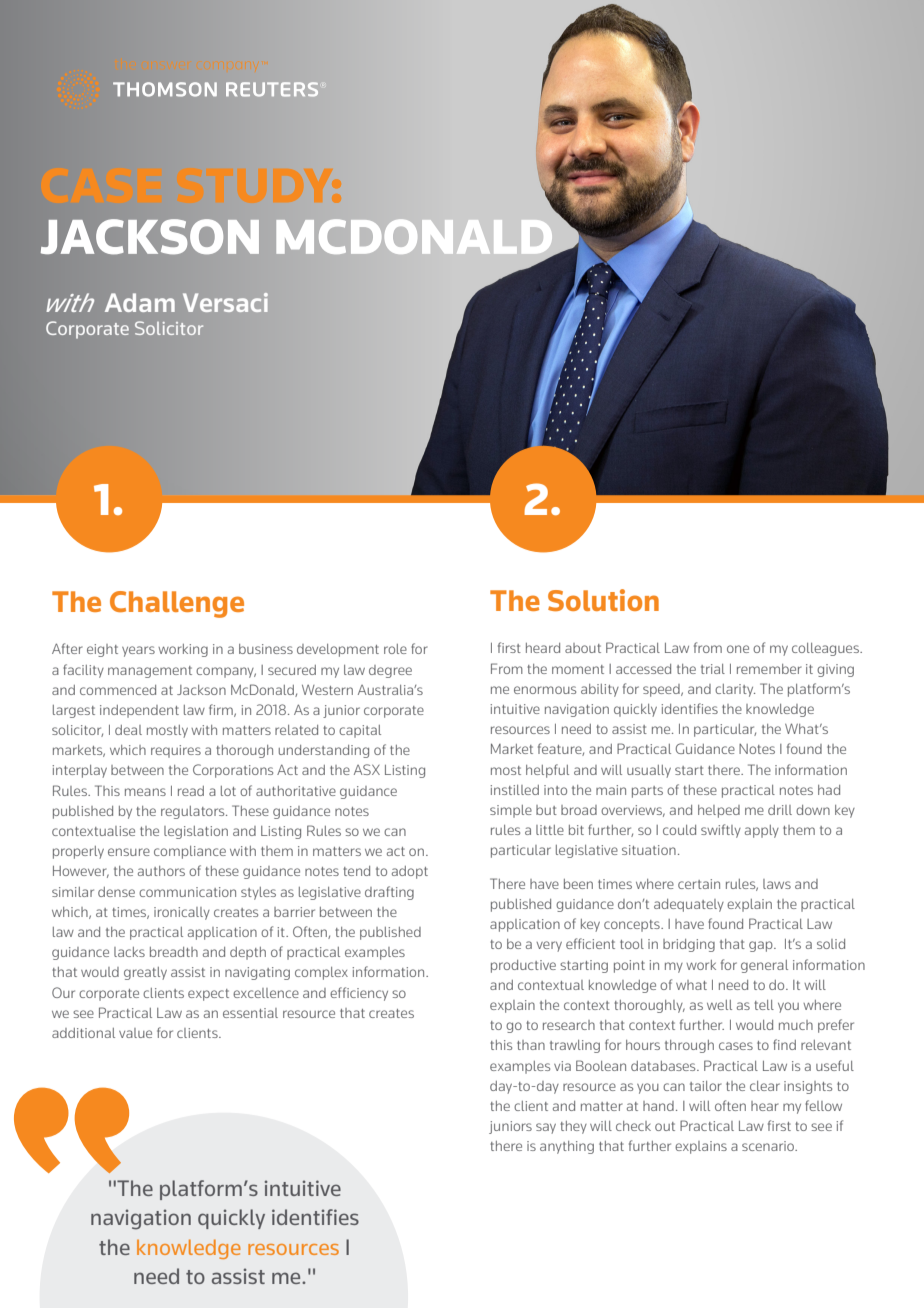 The image size is (924, 1308). Describe the element at coordinates (145, 792) in the page. I see `means` at that location.
